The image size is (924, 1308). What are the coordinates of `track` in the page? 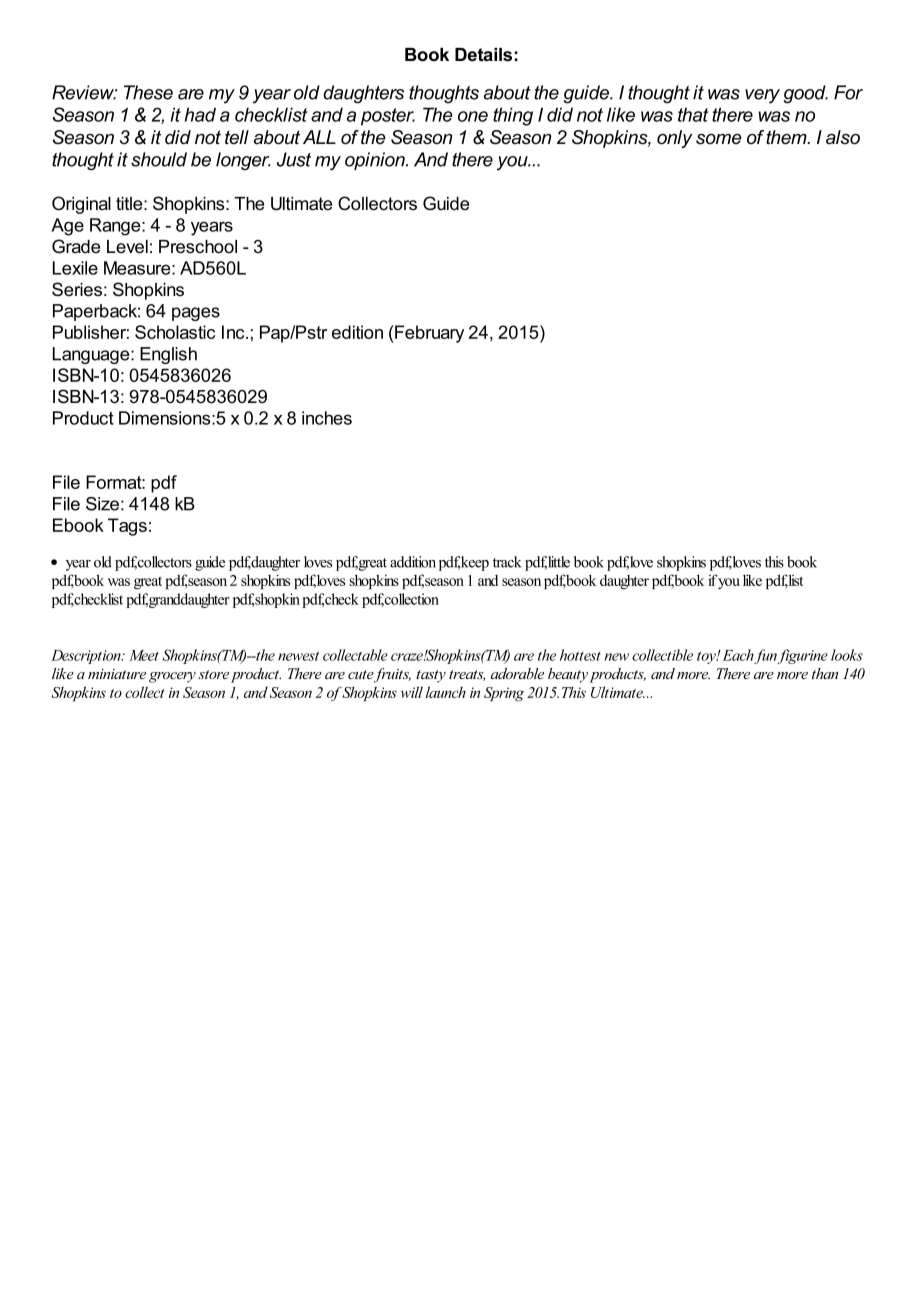 It's located at (507, 562).
